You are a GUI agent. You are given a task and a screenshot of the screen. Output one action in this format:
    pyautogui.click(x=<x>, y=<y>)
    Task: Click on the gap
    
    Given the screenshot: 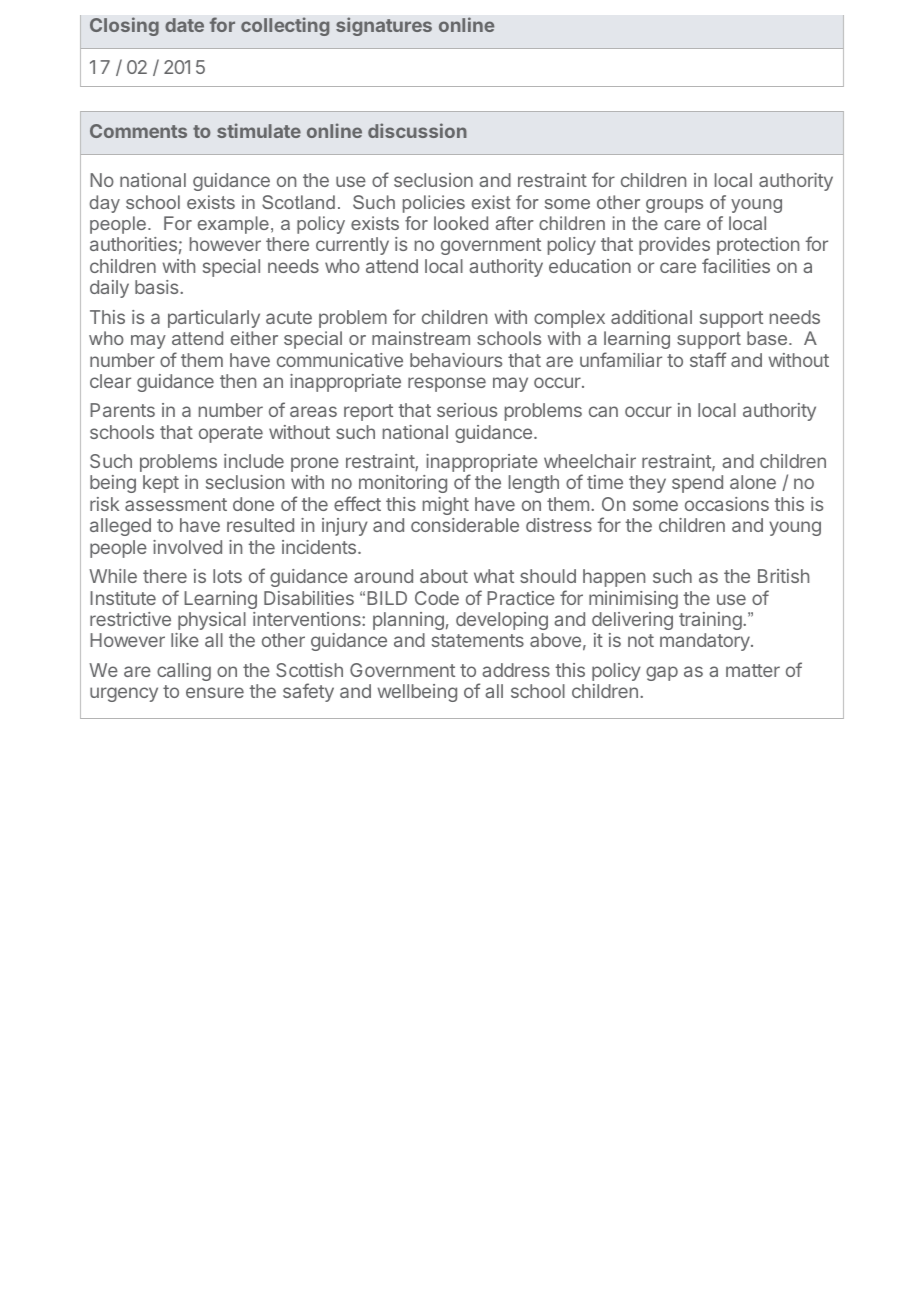 What is the action you would take?
    pyautogui.click(x=662, y=673)
